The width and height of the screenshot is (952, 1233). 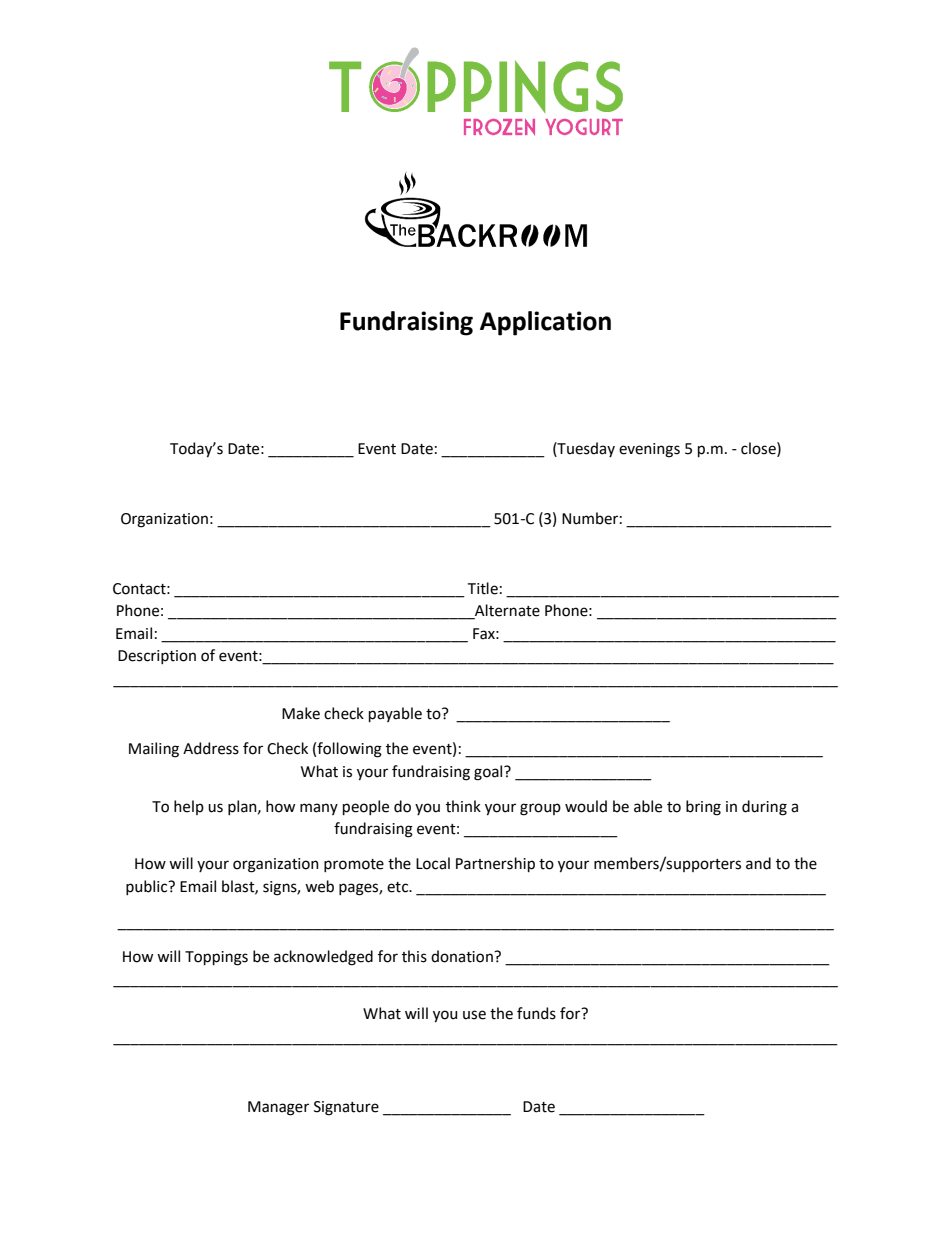 I want to click on Title, so click(x=483, y=588).
